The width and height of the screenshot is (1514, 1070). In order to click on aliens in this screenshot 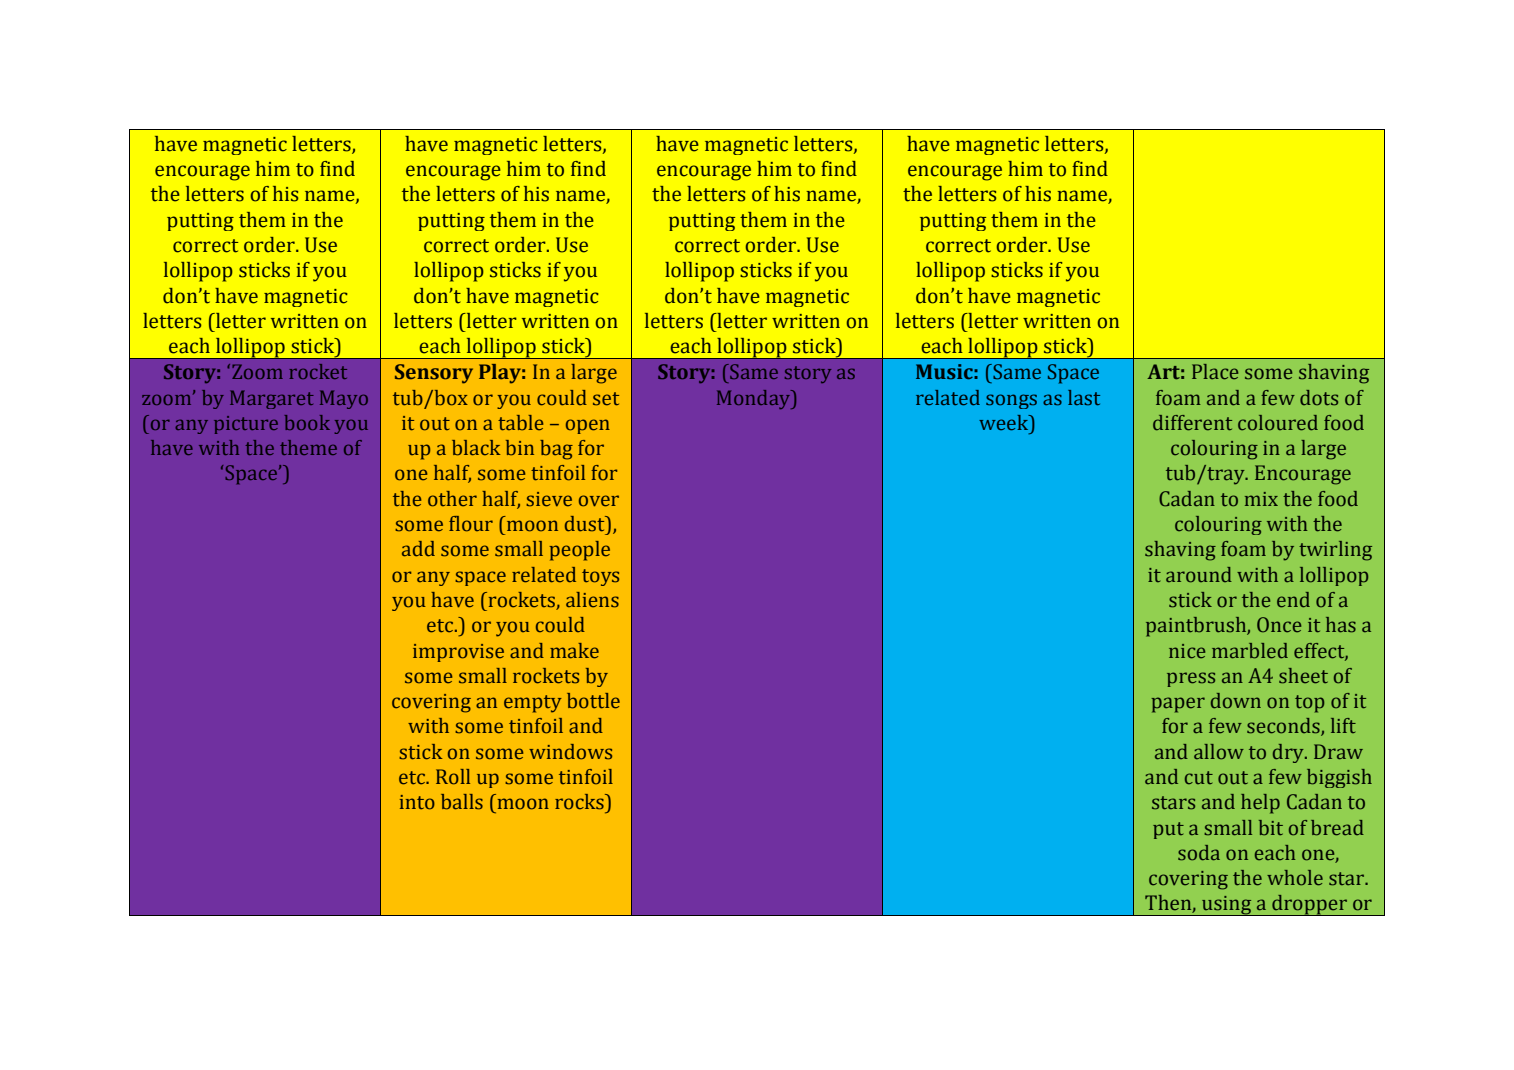, I will do `click(592, 600)`.
